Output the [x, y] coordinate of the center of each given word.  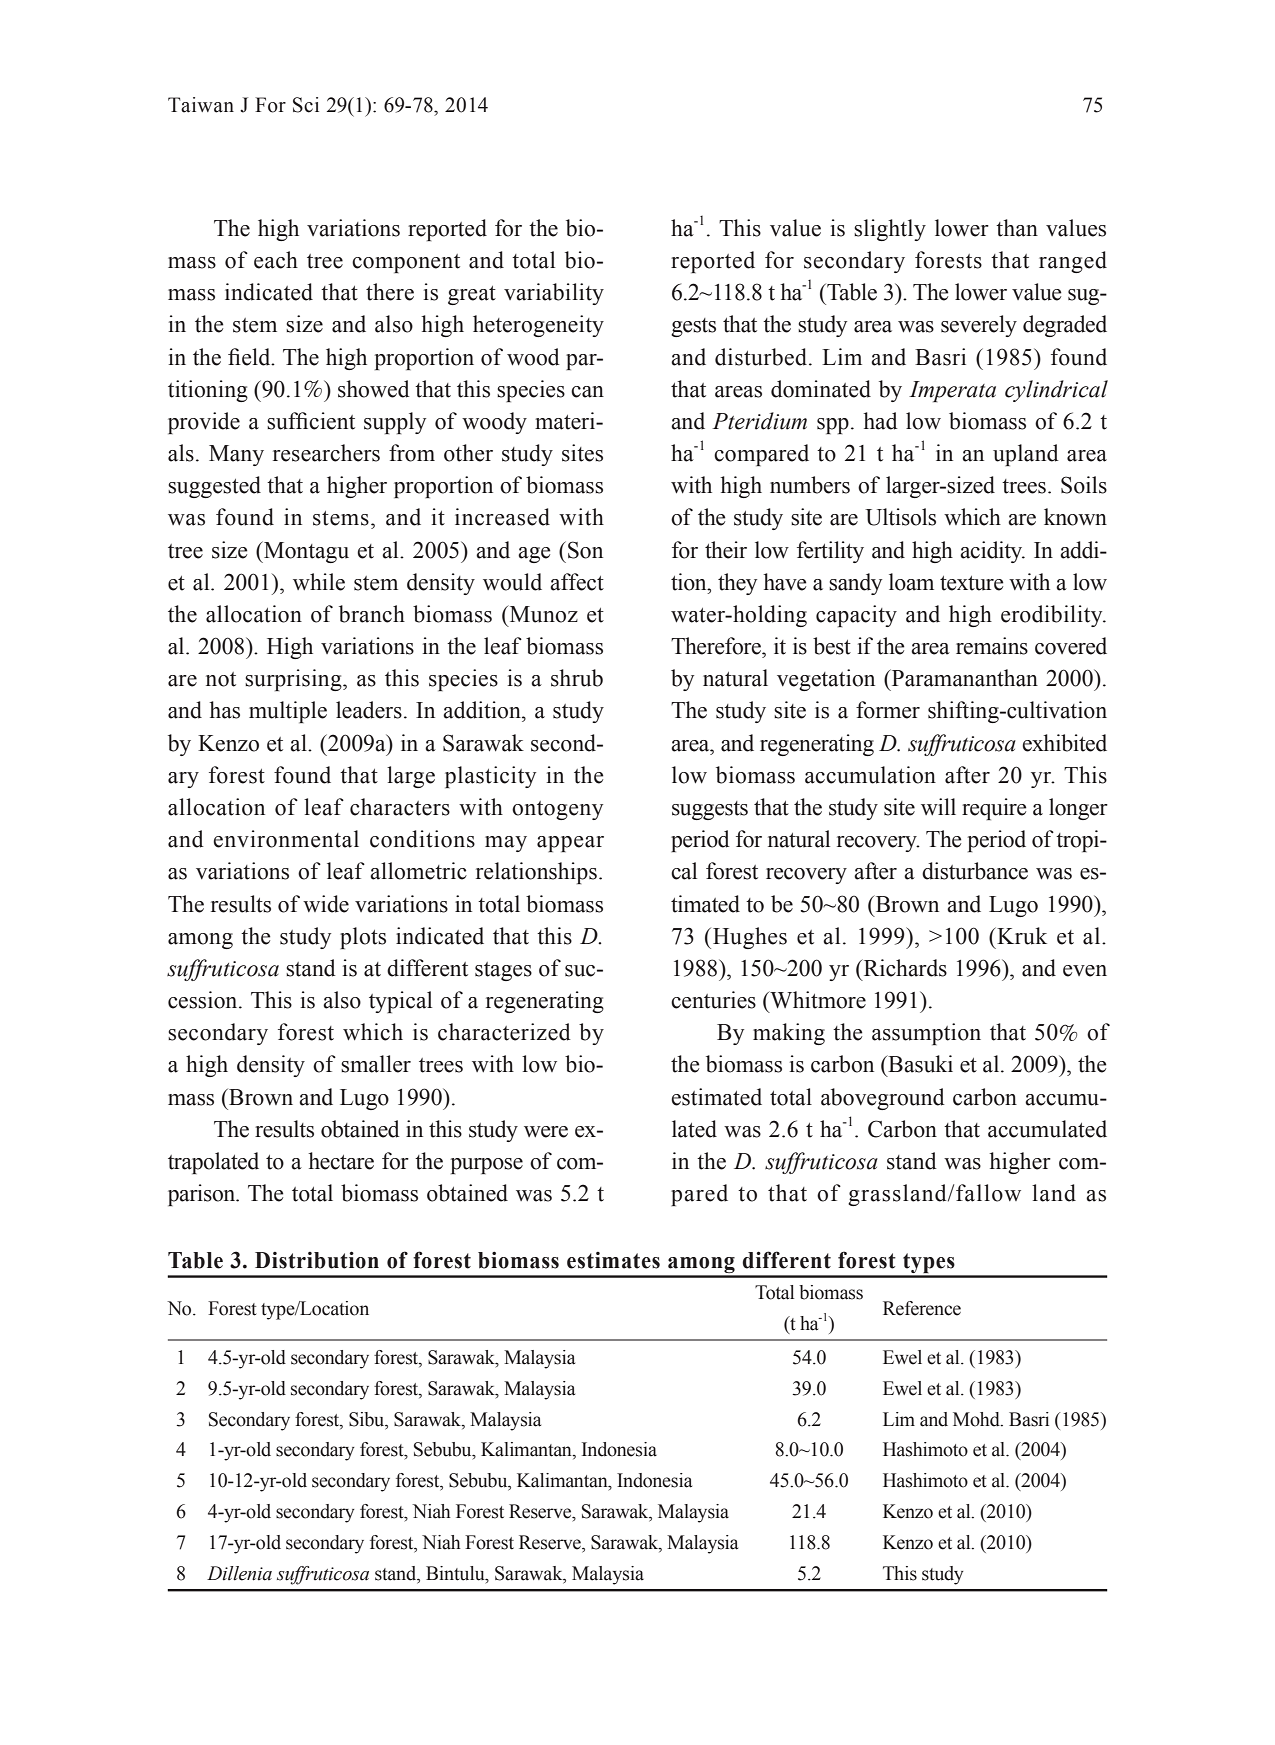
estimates [613, 1260]
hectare [341, 1161]
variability [554, 294]
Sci [306, 105]
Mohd [977, 1419]
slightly [890, 230]
